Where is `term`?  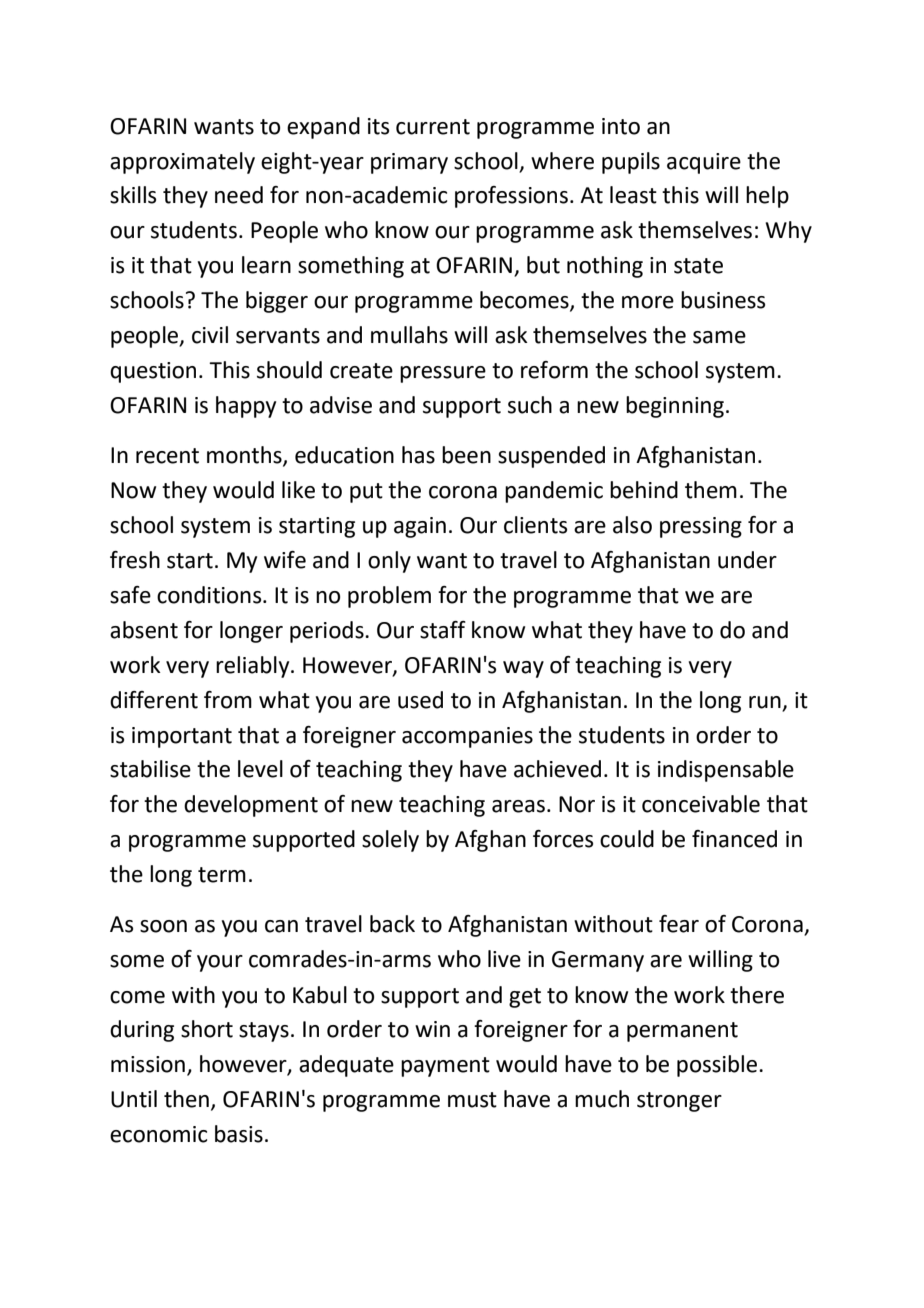
term is located at coordinates (222, 875).
